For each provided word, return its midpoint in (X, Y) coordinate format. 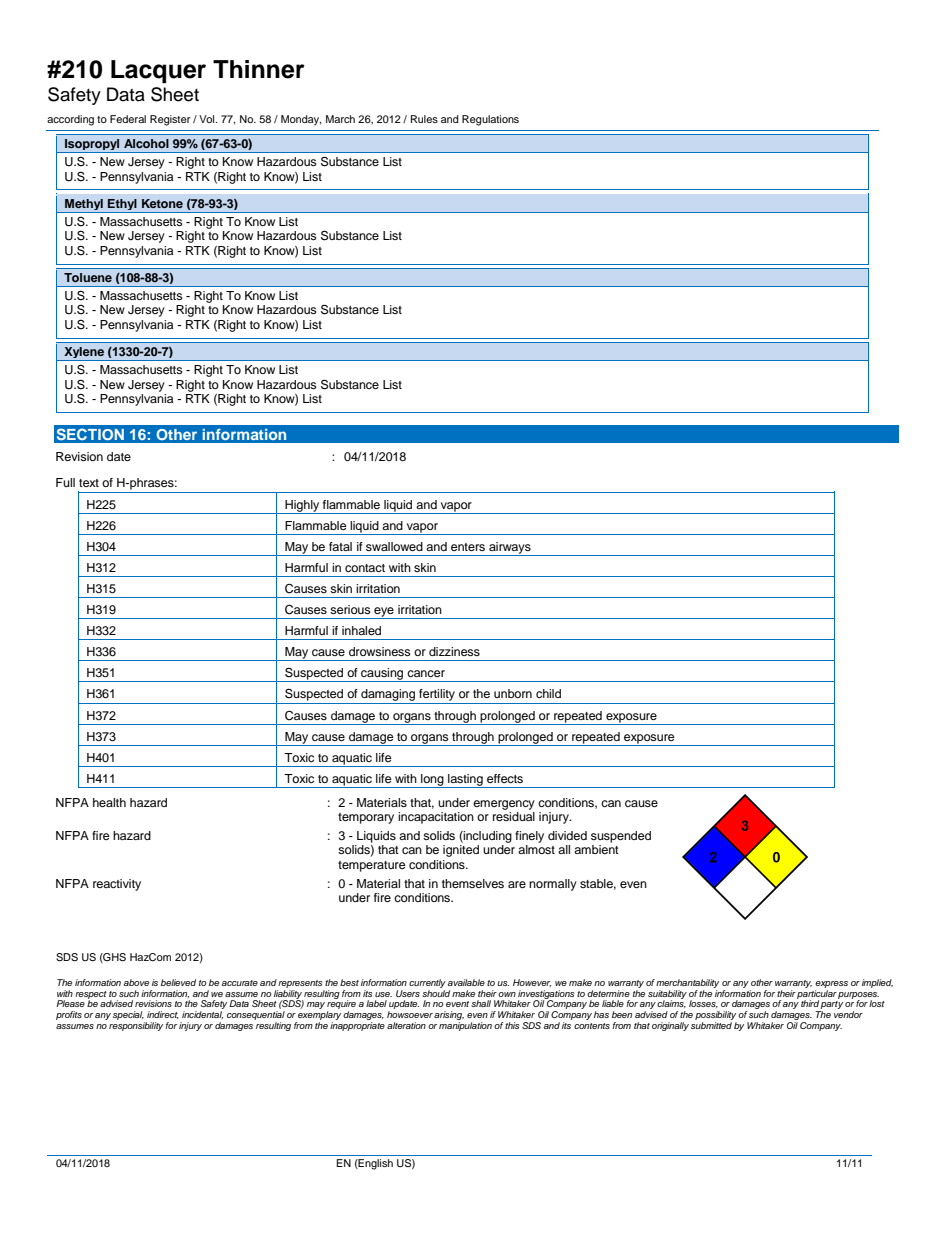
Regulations (490, 120)
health (109, 802)
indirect (163, 1015)
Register (170, 120)
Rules (424, 119)
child (548, 693)
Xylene (84, 354)
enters (468, 547)
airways (510, 549)
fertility (437, 696)
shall (481, 1003)
